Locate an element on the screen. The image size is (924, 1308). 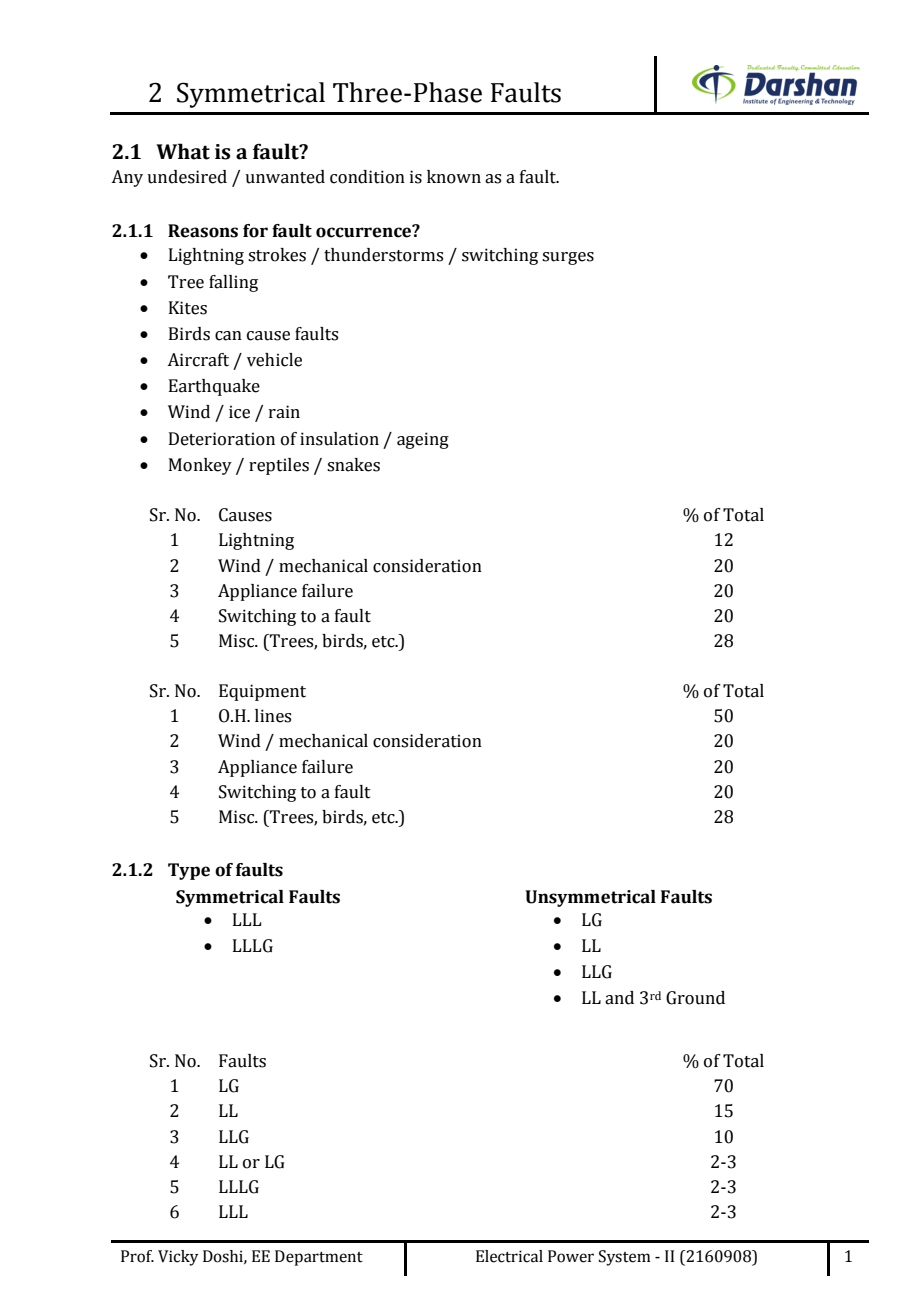
undesired is located at coordinates (187, 177).
